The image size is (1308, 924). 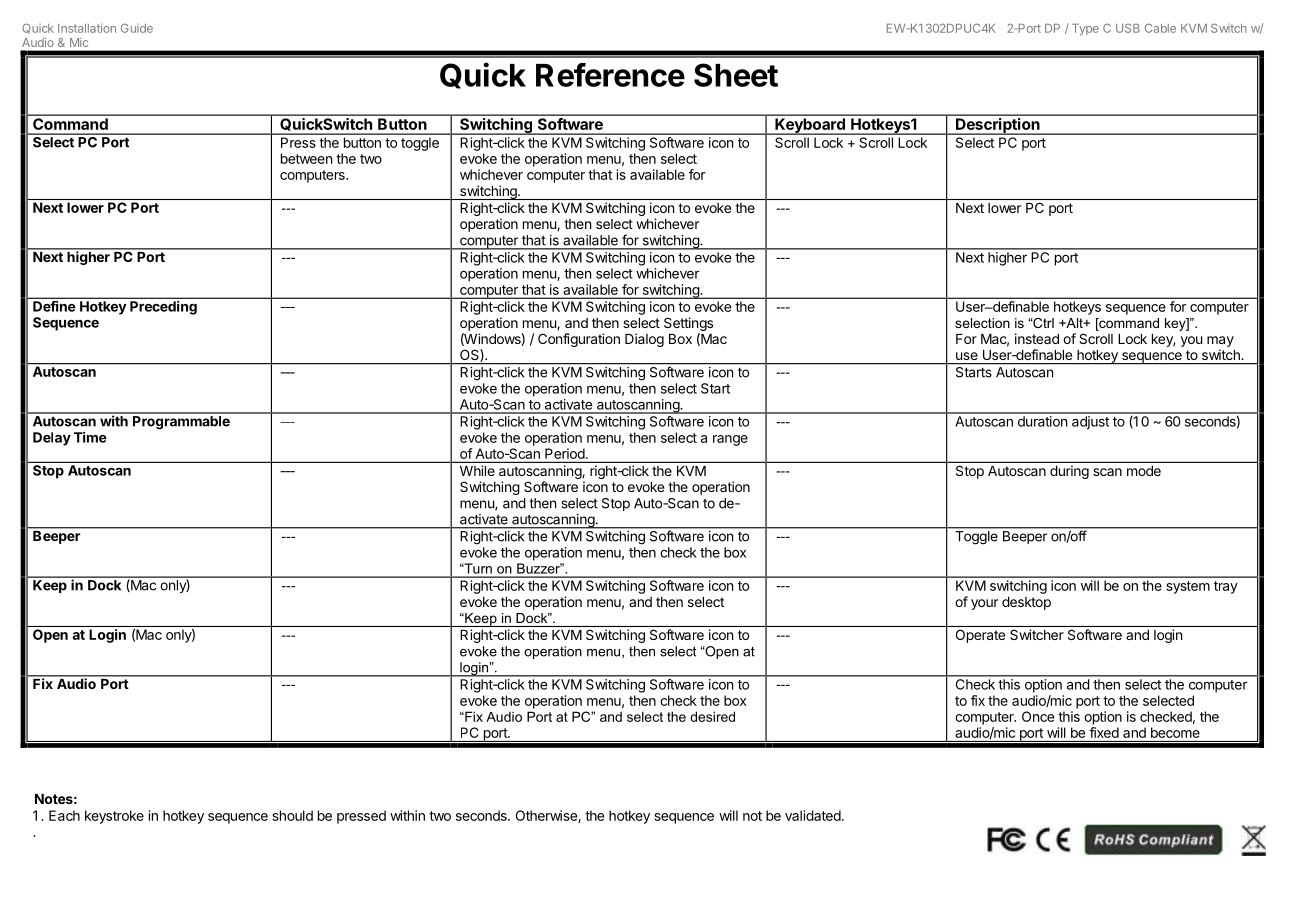 I want to click on Settings, so click(x=688, y=324).
